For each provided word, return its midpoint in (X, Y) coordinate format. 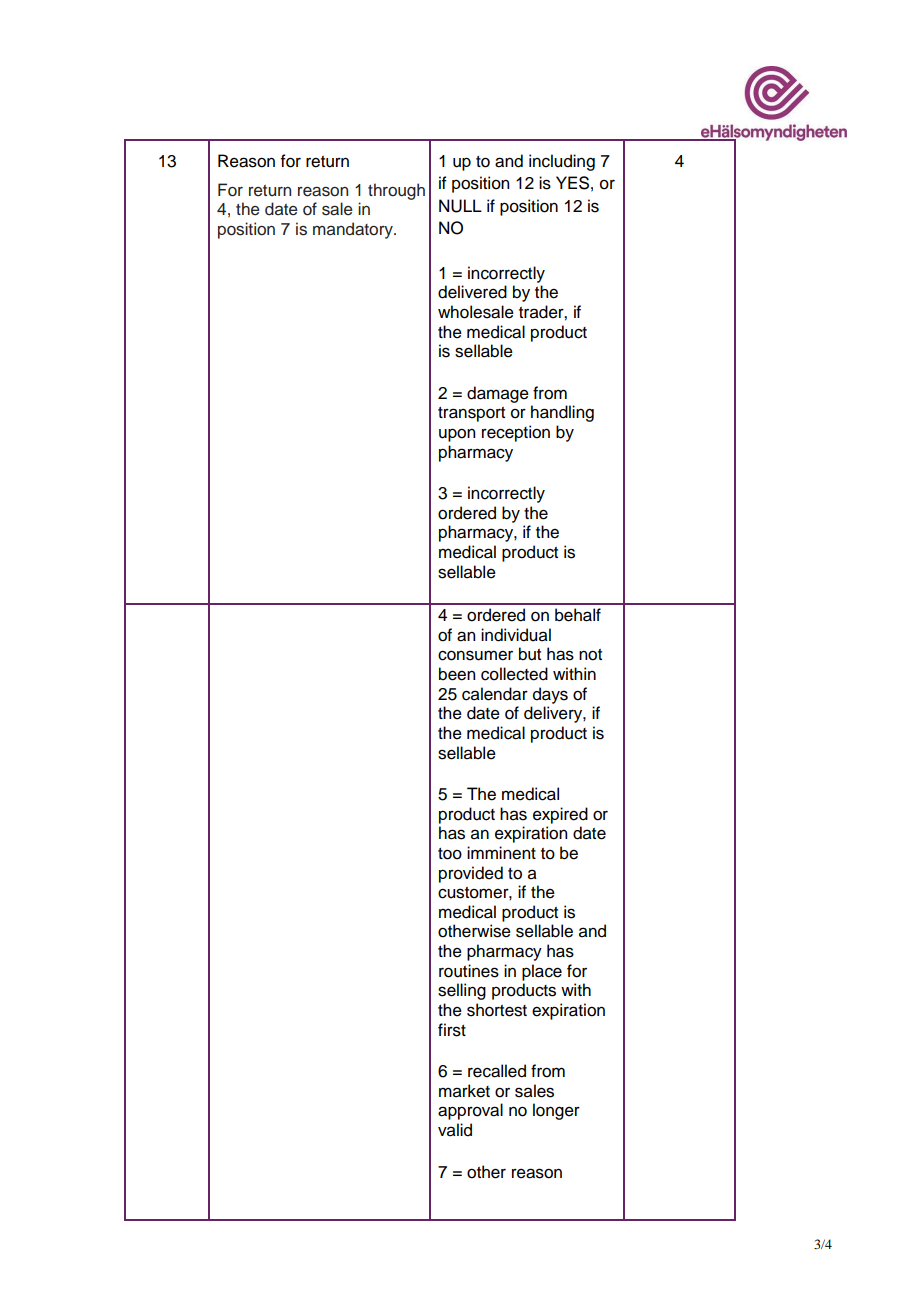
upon (457, 435)
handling (562, 413)
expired (560, 815)
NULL (460, 206)
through (396, 191)
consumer (475, 655)
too (450, 854)
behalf (578, 615)
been (457, 674)
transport (471, 414)
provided (471, 874)
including (562, 162)
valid (455, 1130)
